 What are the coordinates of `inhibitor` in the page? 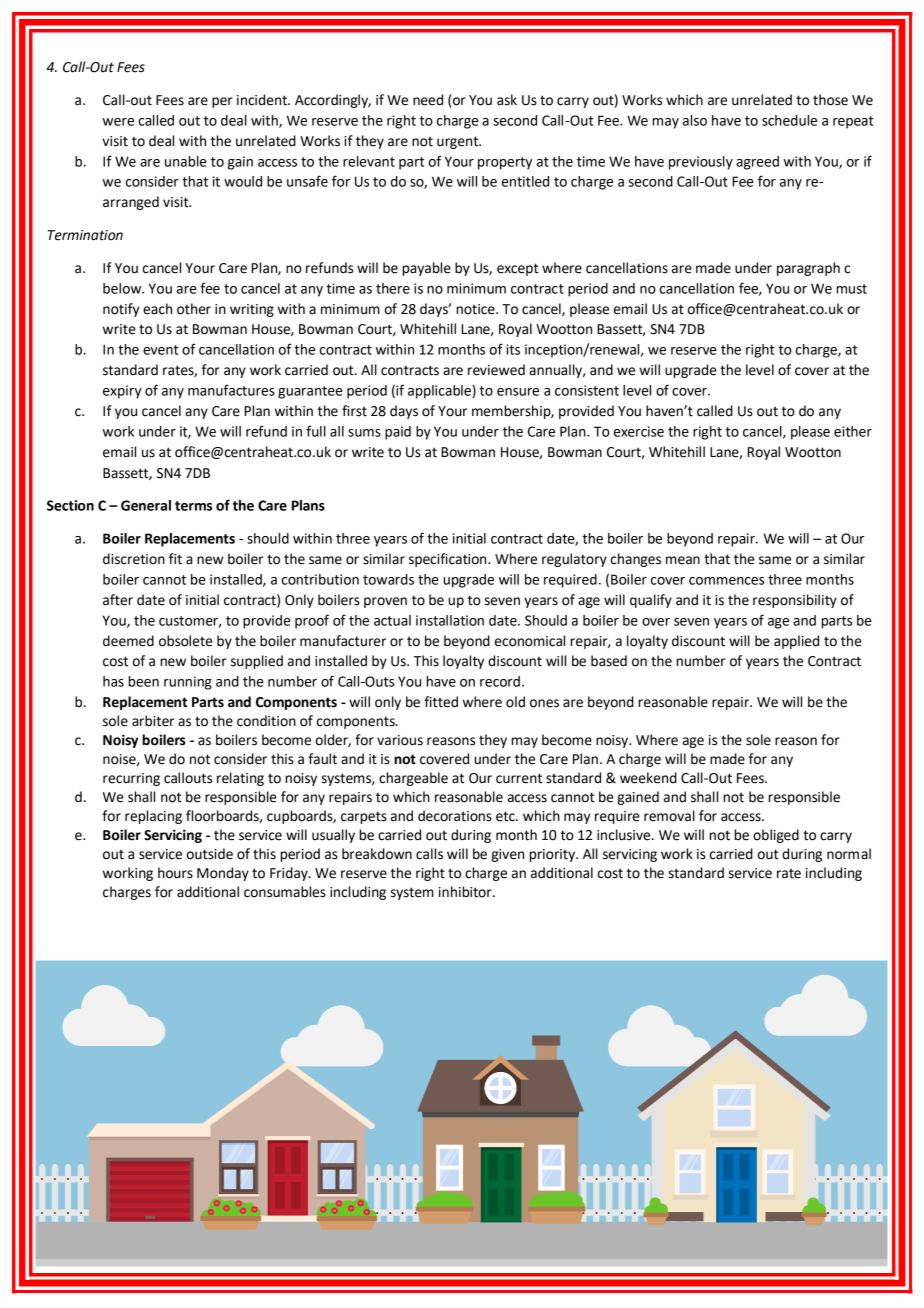 It's located at (466, 892).
